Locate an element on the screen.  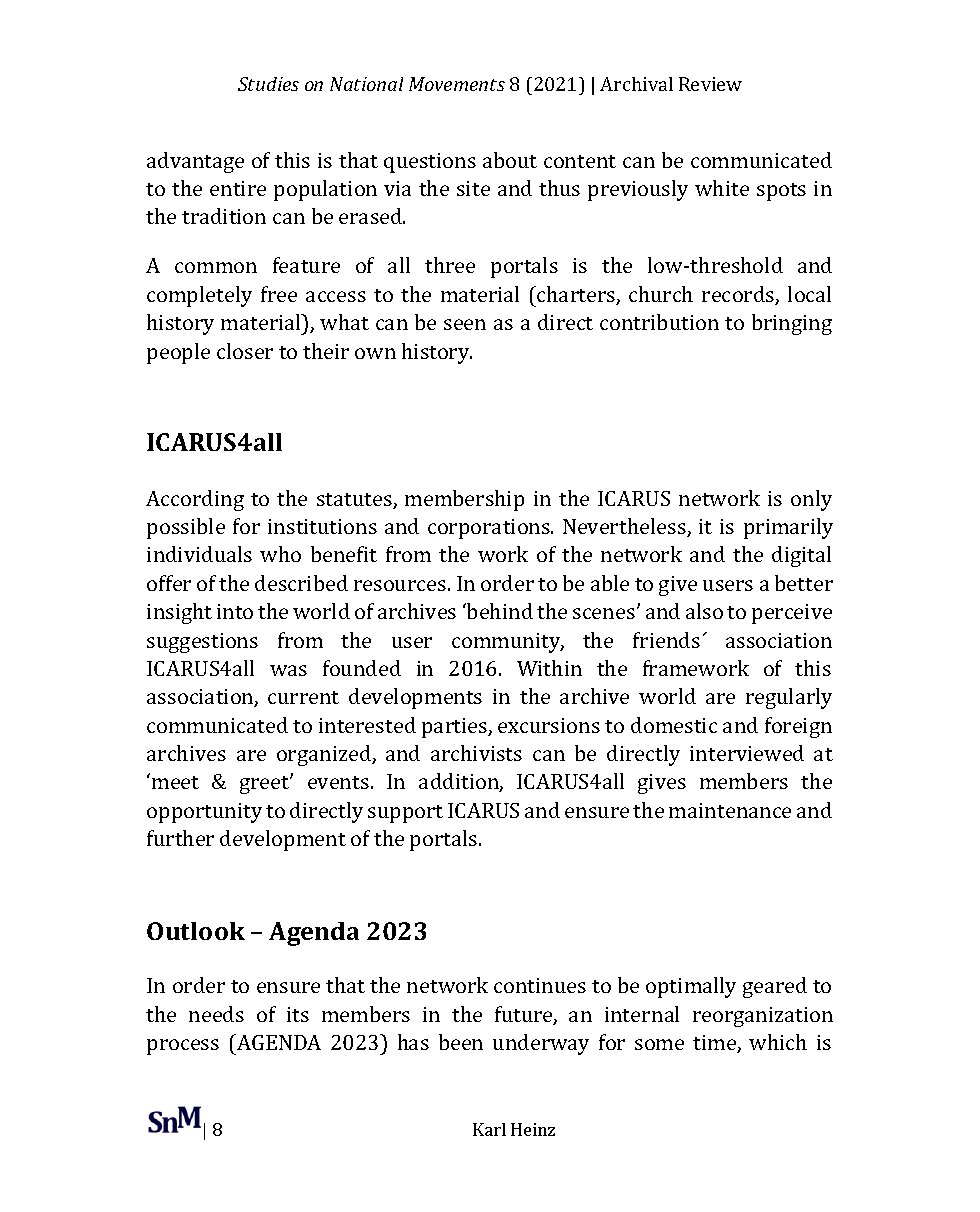
support is located at coordinates (405, 814).
